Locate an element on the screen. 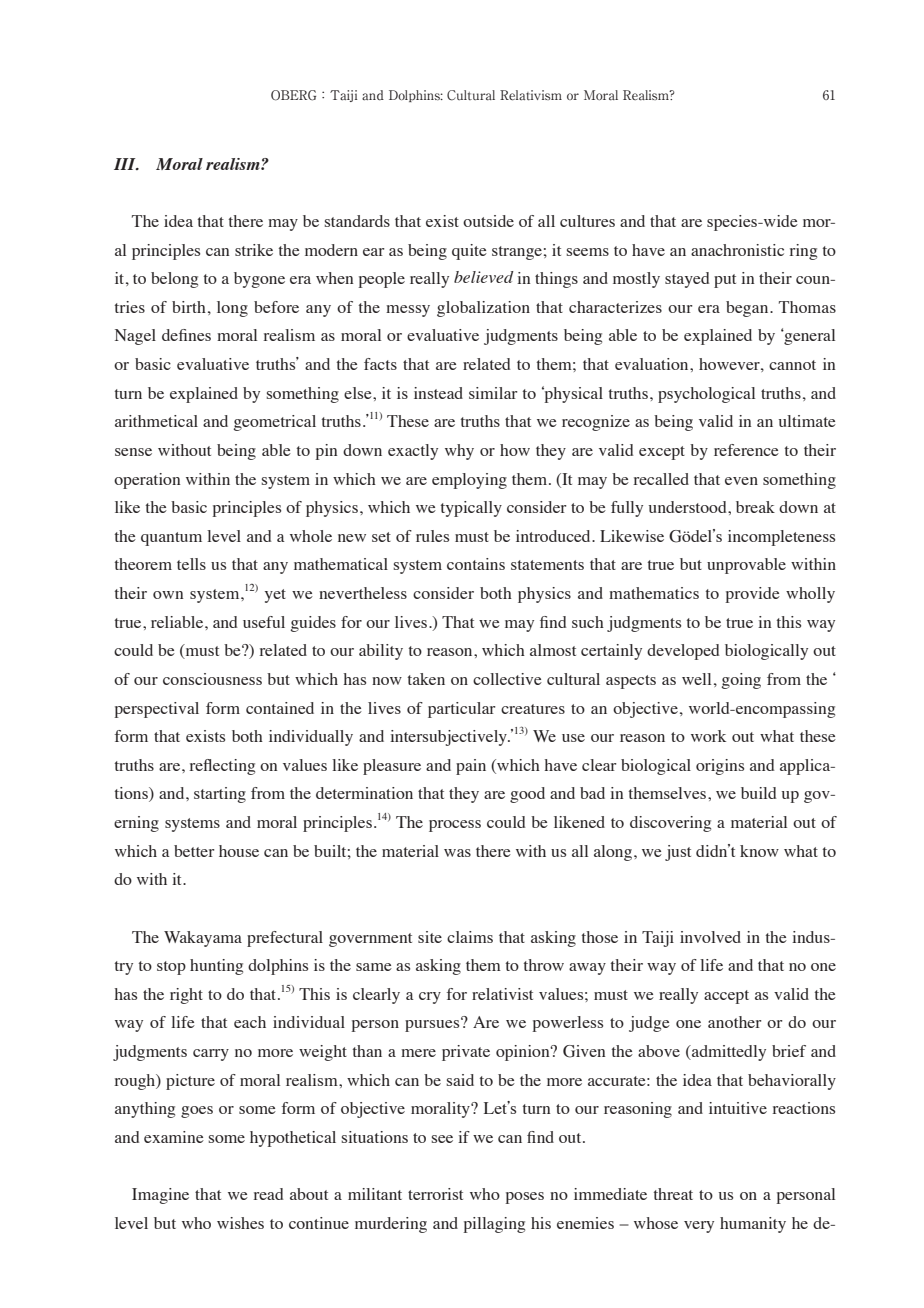 Image resolution: width=924 pixels, height=1308 pixels. anachronistic is located at coordinates (737, 250).
